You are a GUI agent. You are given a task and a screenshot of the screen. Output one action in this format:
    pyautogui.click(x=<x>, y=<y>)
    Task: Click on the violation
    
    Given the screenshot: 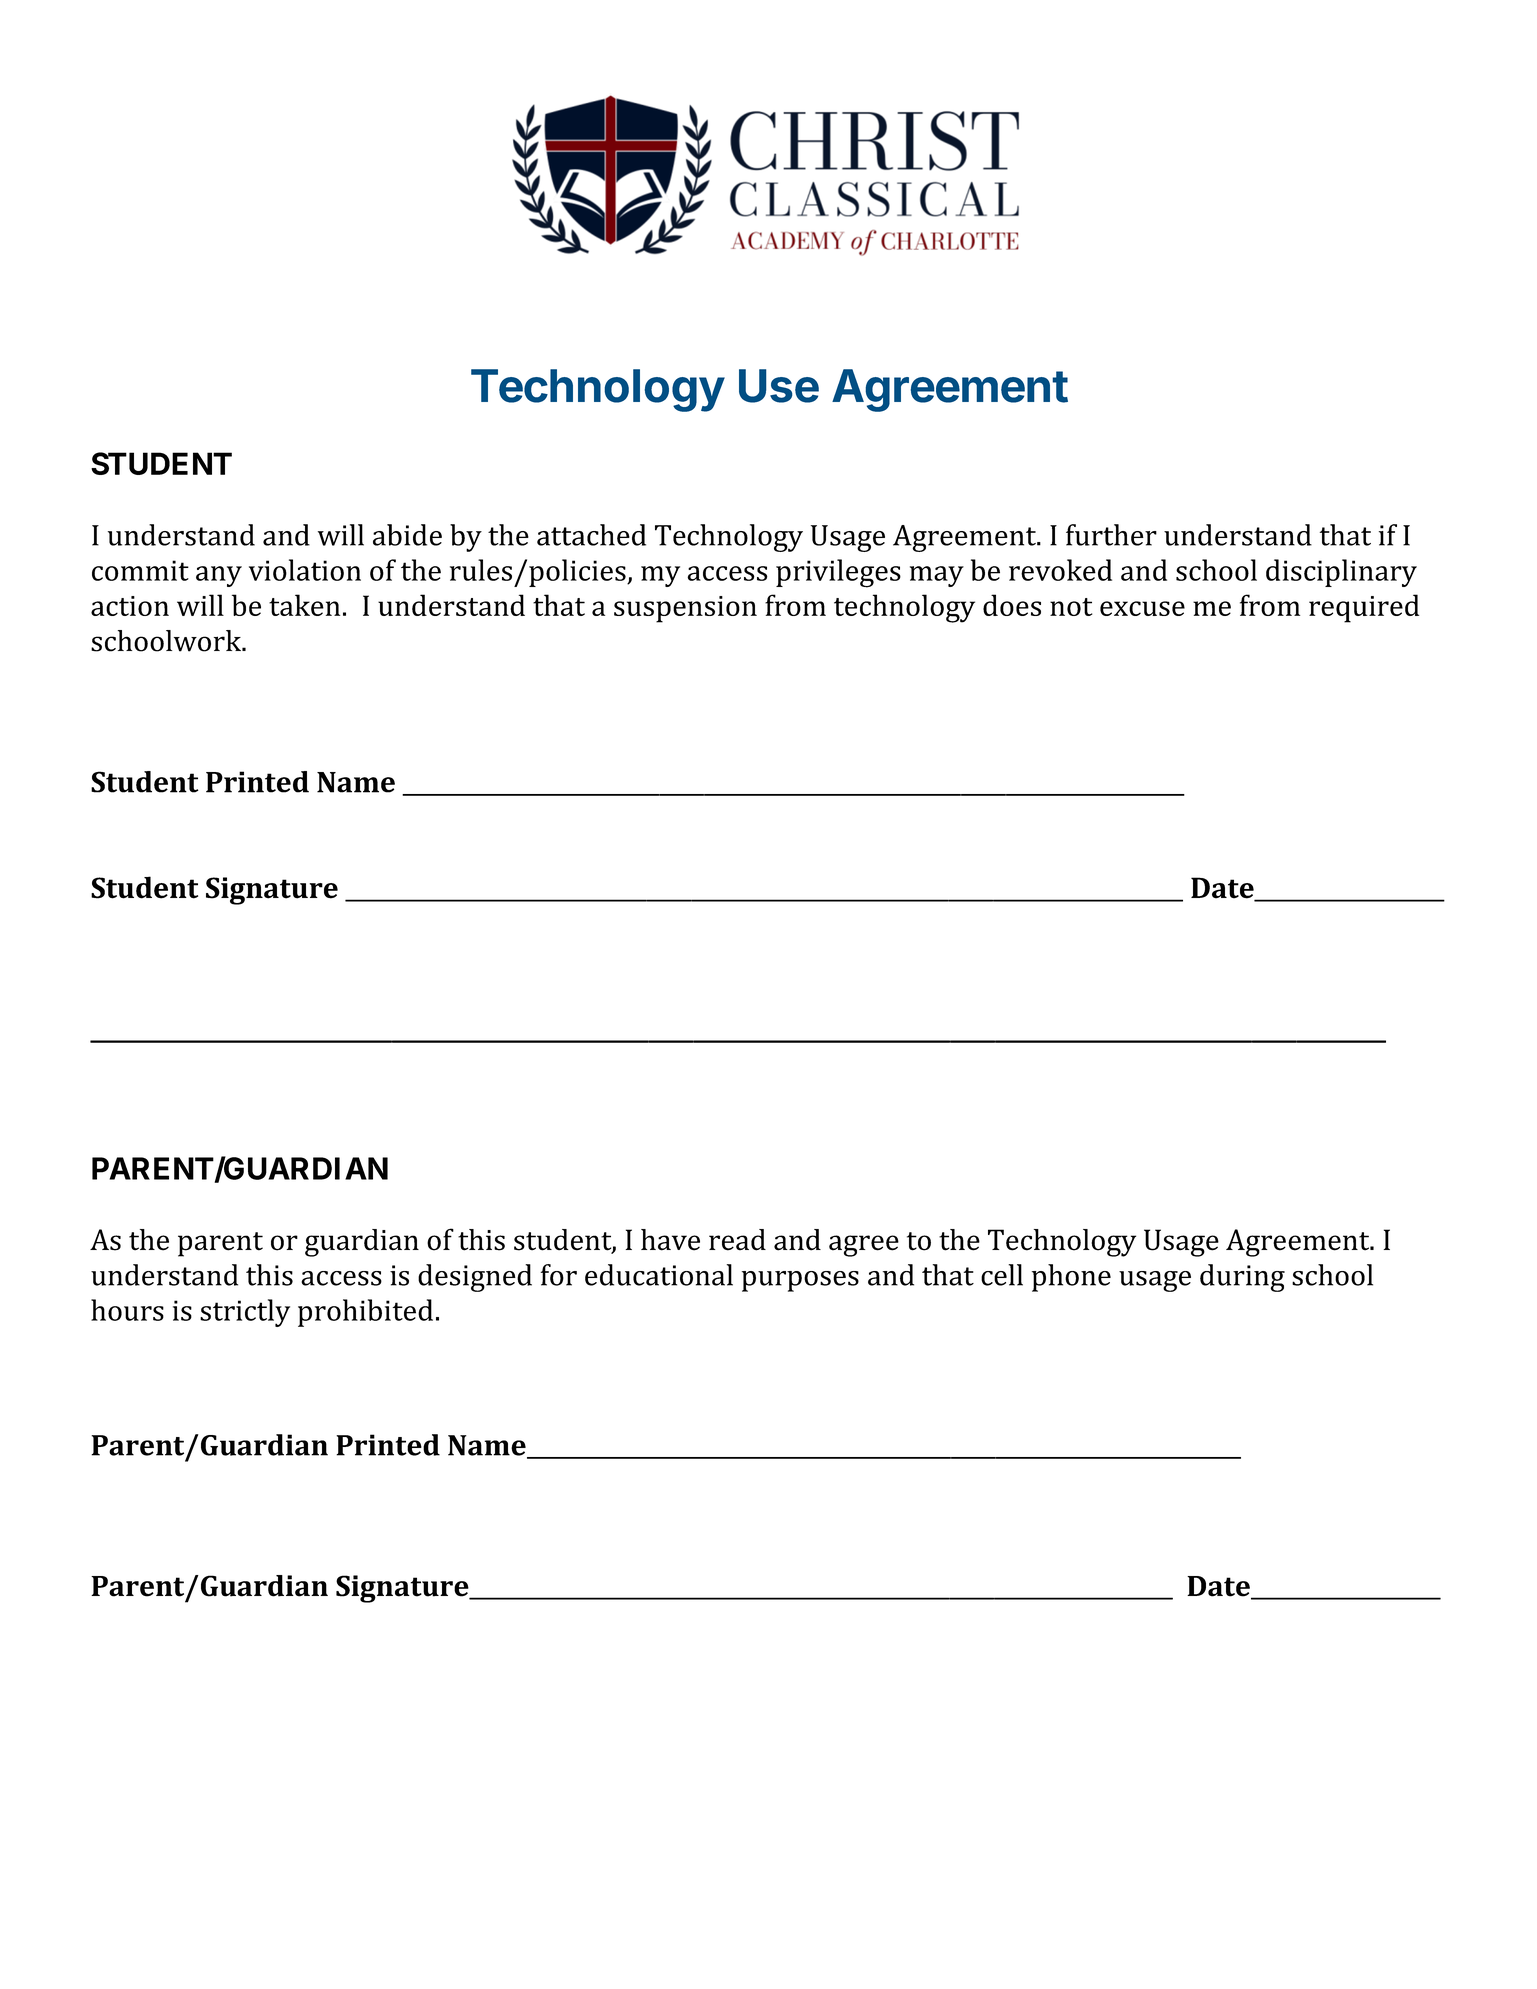 What is the action you would take?
    pyautogui.click(x=305, y=570)
